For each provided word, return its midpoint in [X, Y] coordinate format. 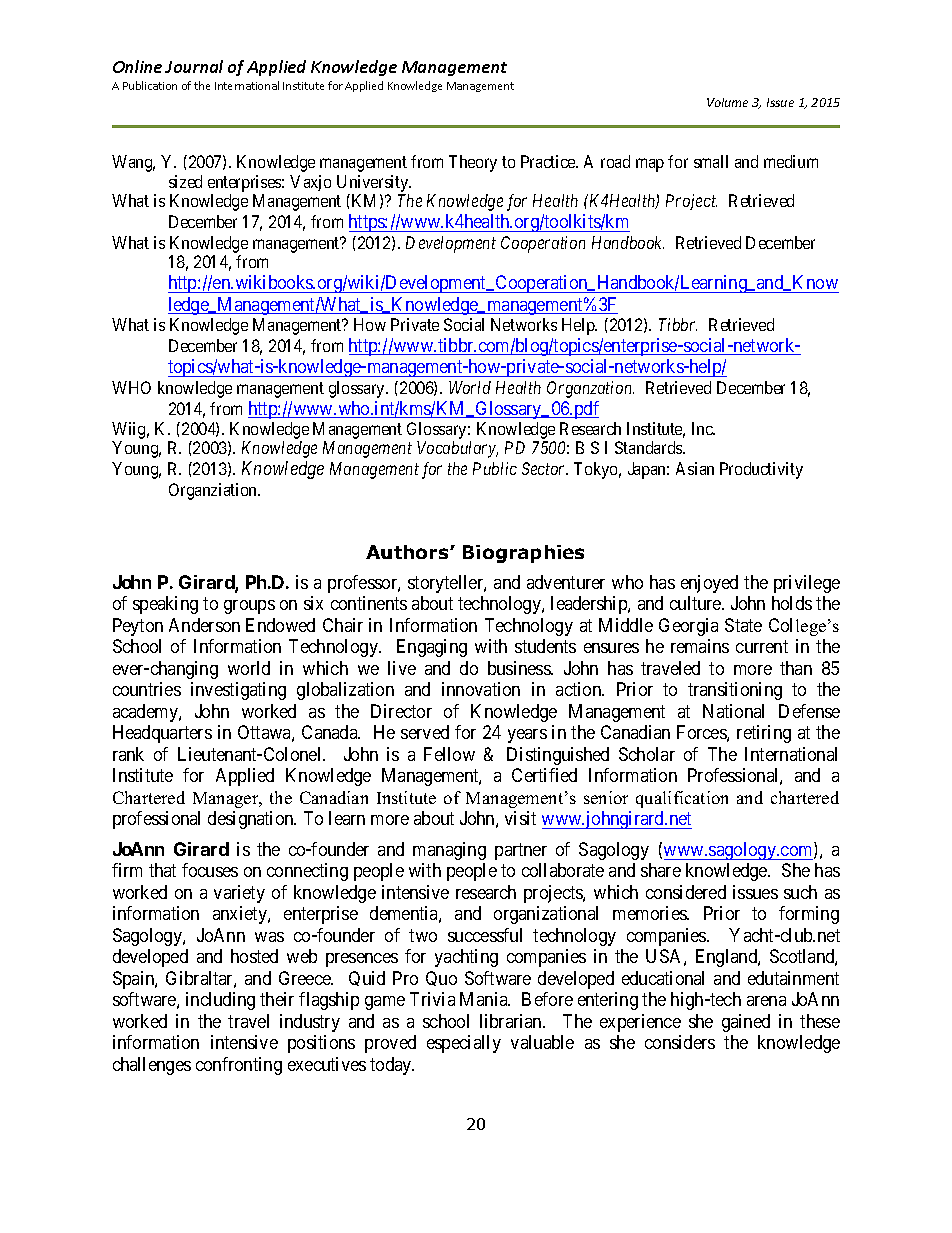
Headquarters [162, 734]
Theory [473, 163]
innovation [481, 689]
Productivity [761, 470]
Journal [194, 66]
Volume [727, 102]
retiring [764, 734]
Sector [545, 468]
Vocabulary [457, 449]
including [220, 1001]
